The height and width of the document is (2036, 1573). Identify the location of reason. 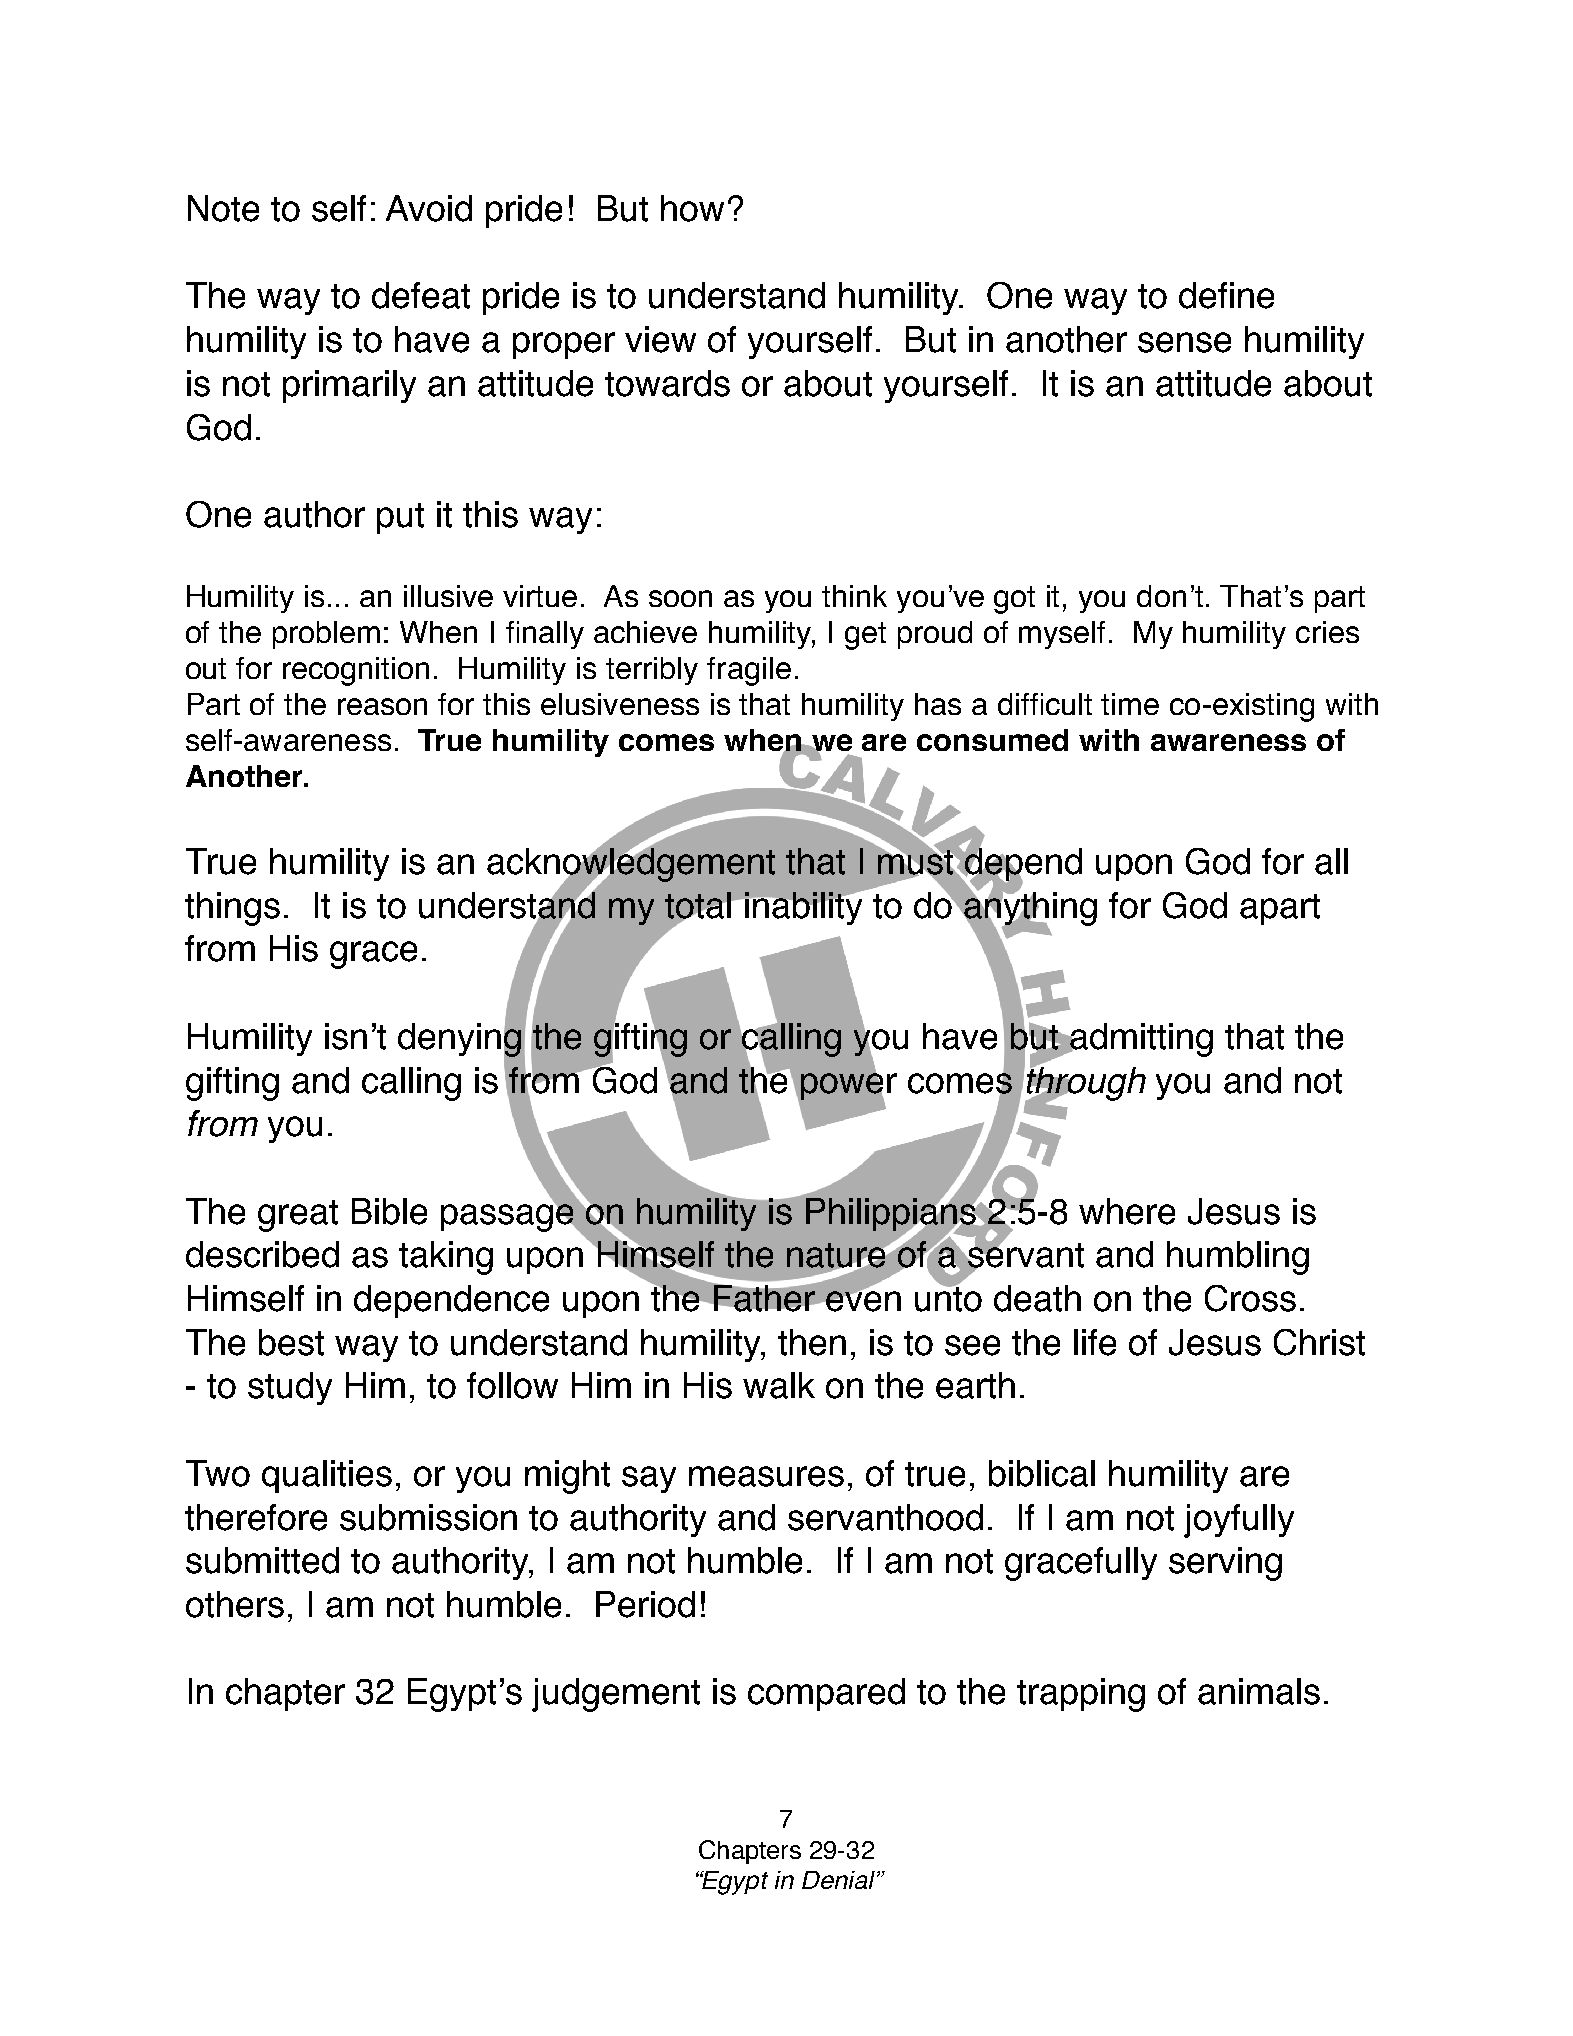
(382, 706).
